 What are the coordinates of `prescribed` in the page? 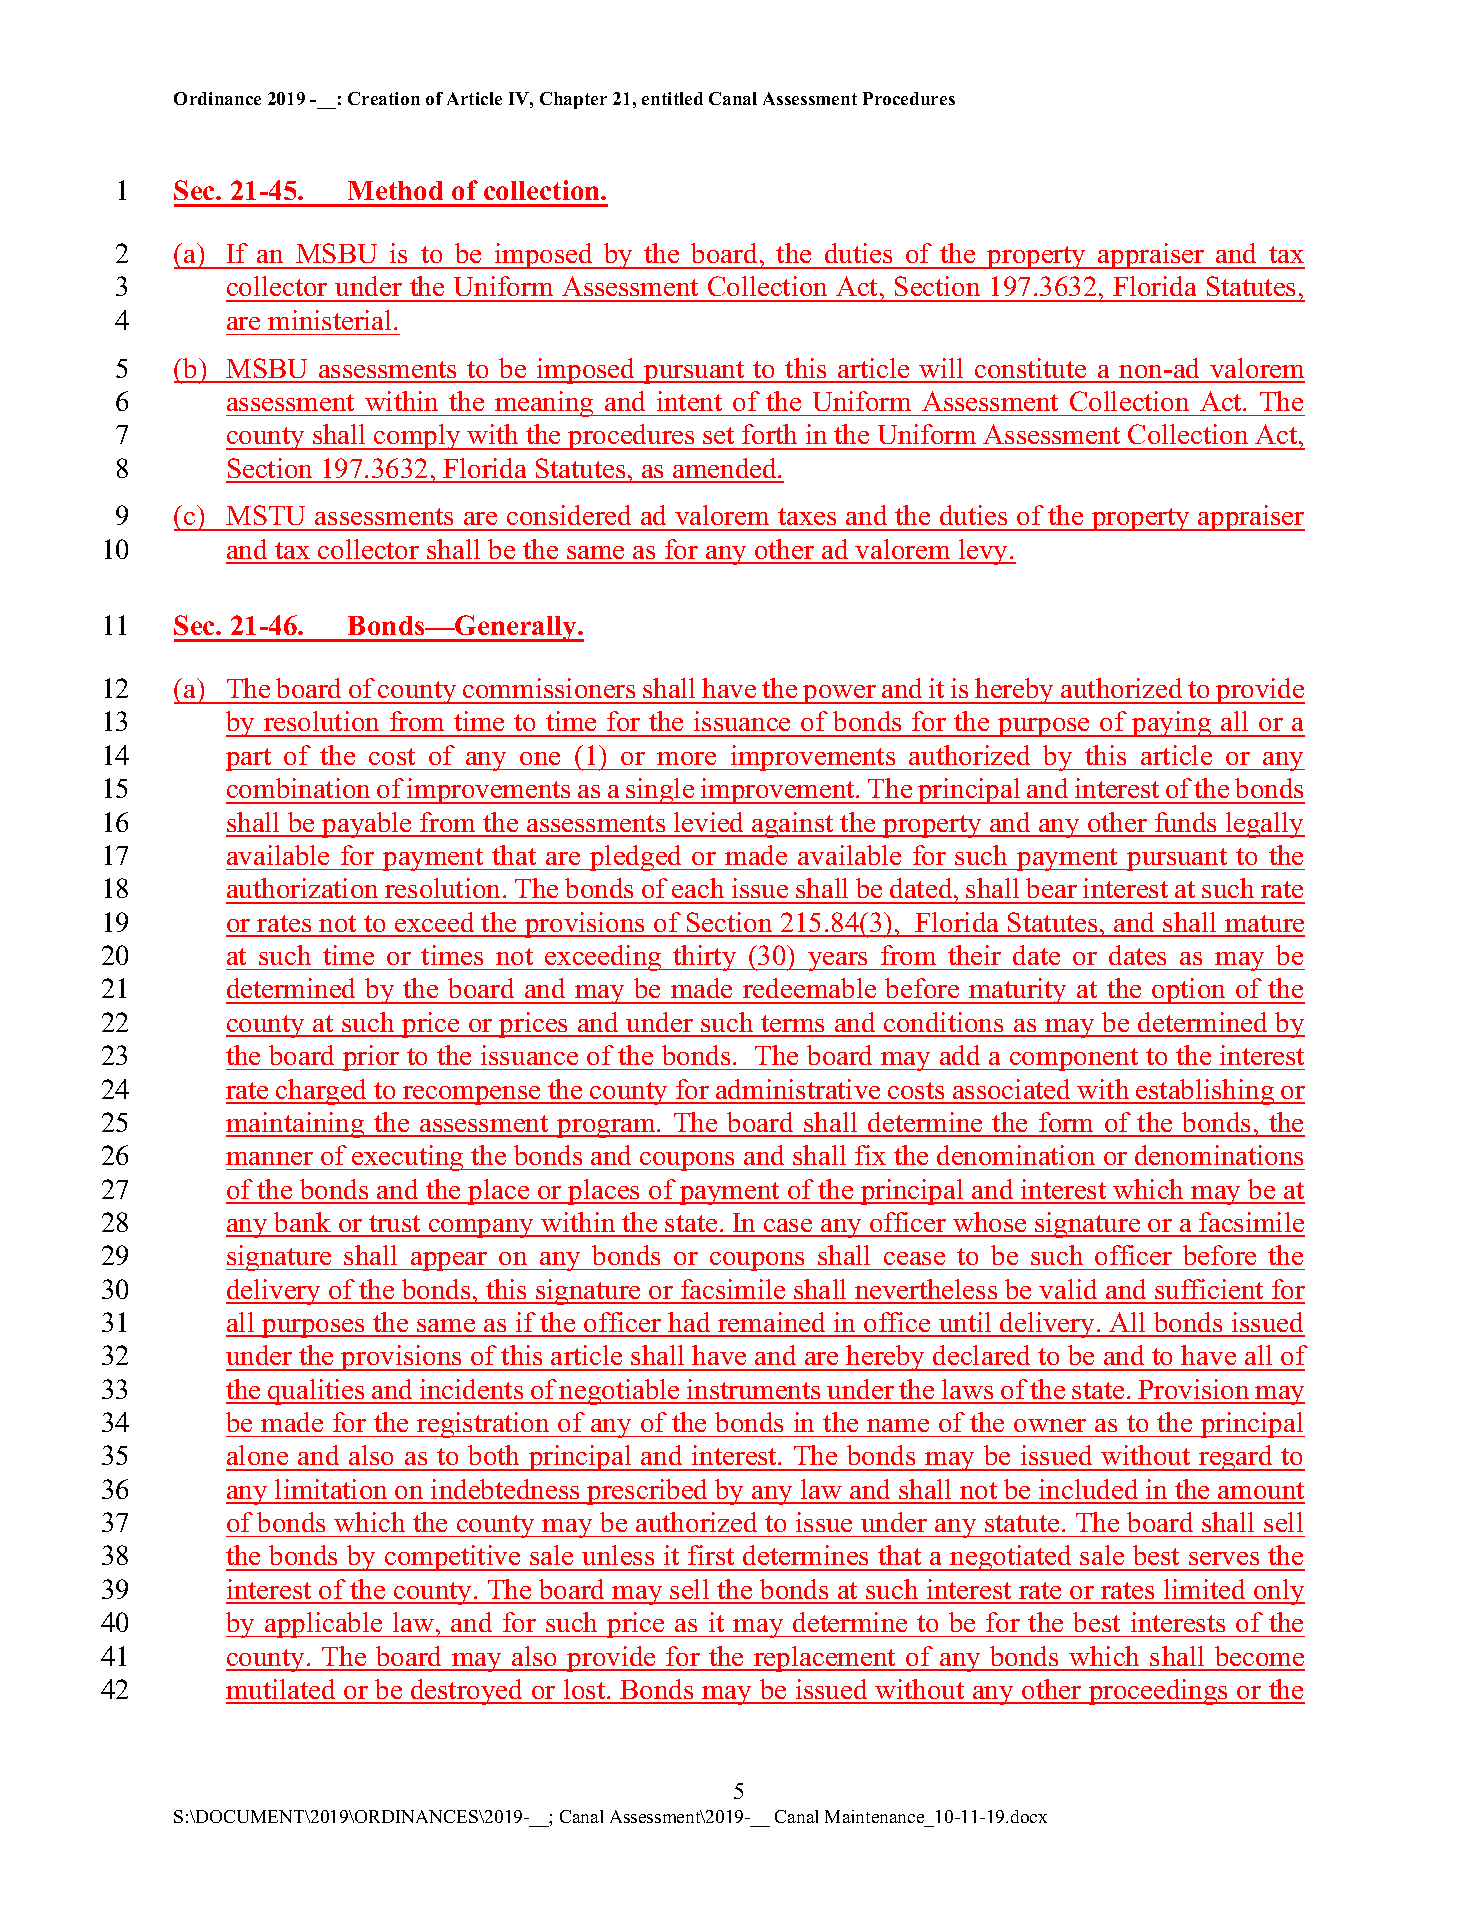 It's located at (648, 1492).
